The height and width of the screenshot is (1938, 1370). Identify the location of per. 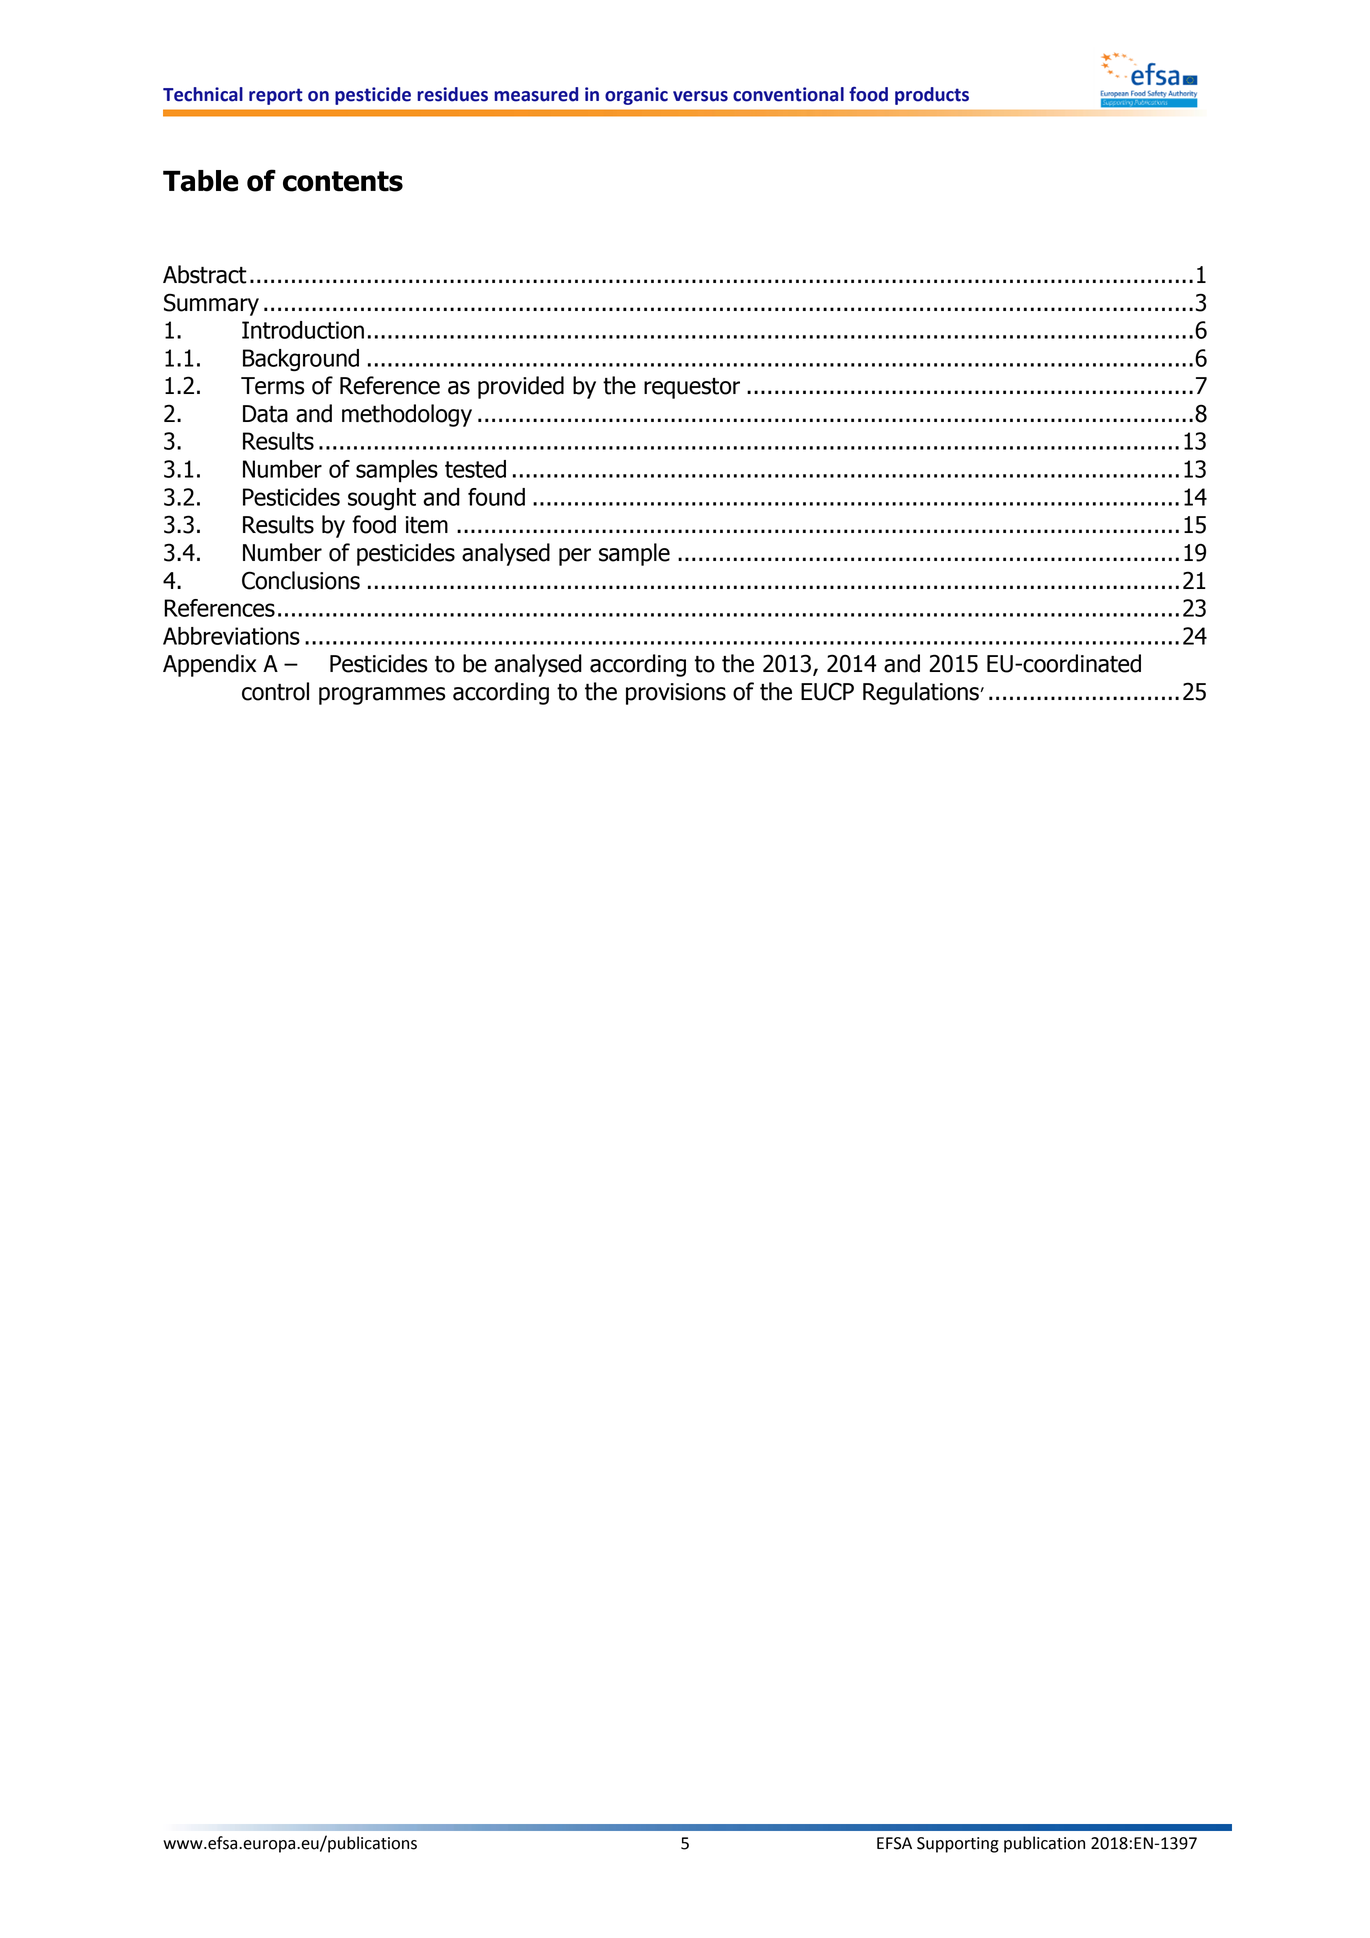
(575, 557).
